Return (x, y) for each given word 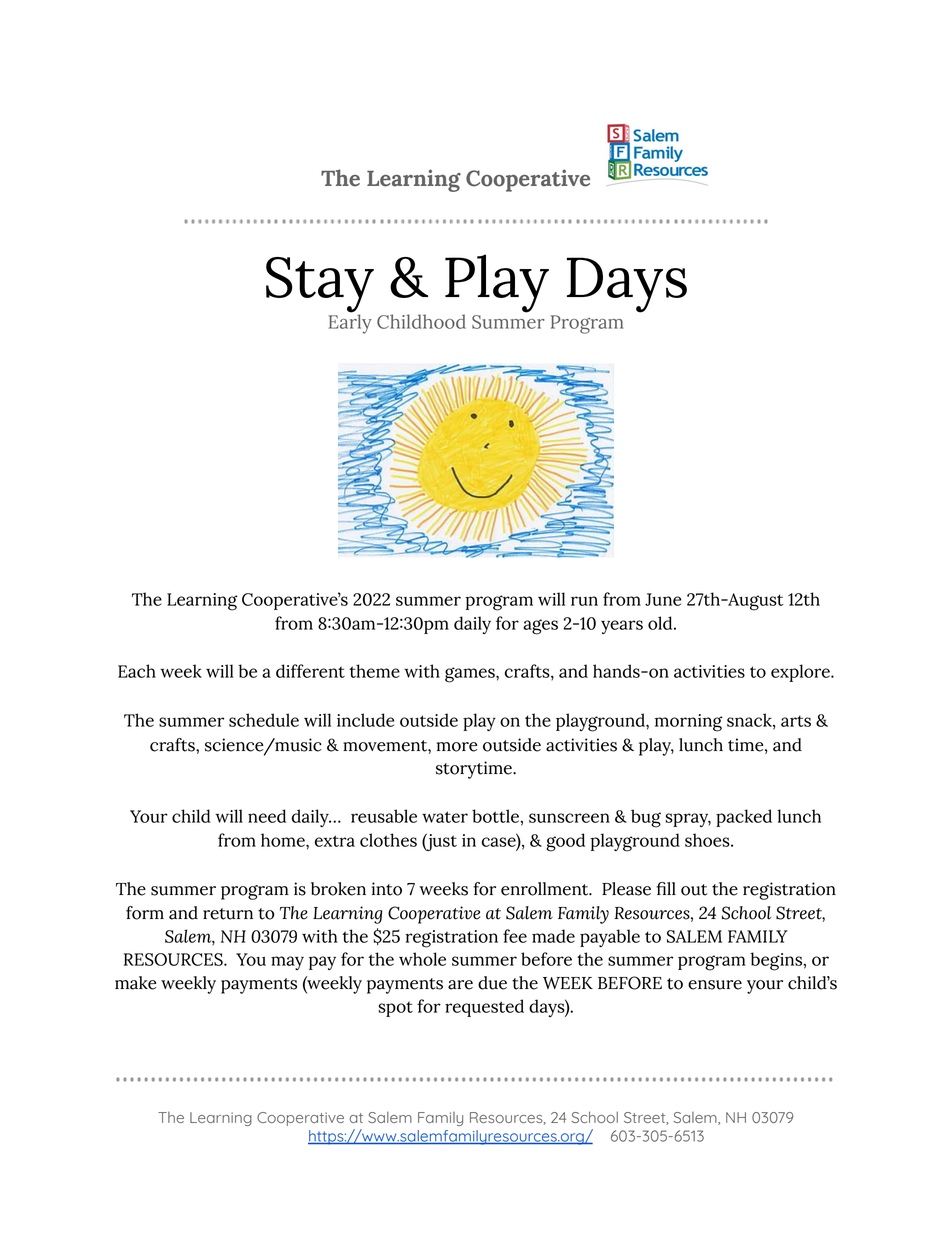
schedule (264, 720)
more (457, 747)
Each (137, 671)
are (460, 985)
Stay (320, 286)
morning (689, 723)
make (135, 983)
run (584, 601)
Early (350, 323)
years (622, 627)
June (663, 599)
